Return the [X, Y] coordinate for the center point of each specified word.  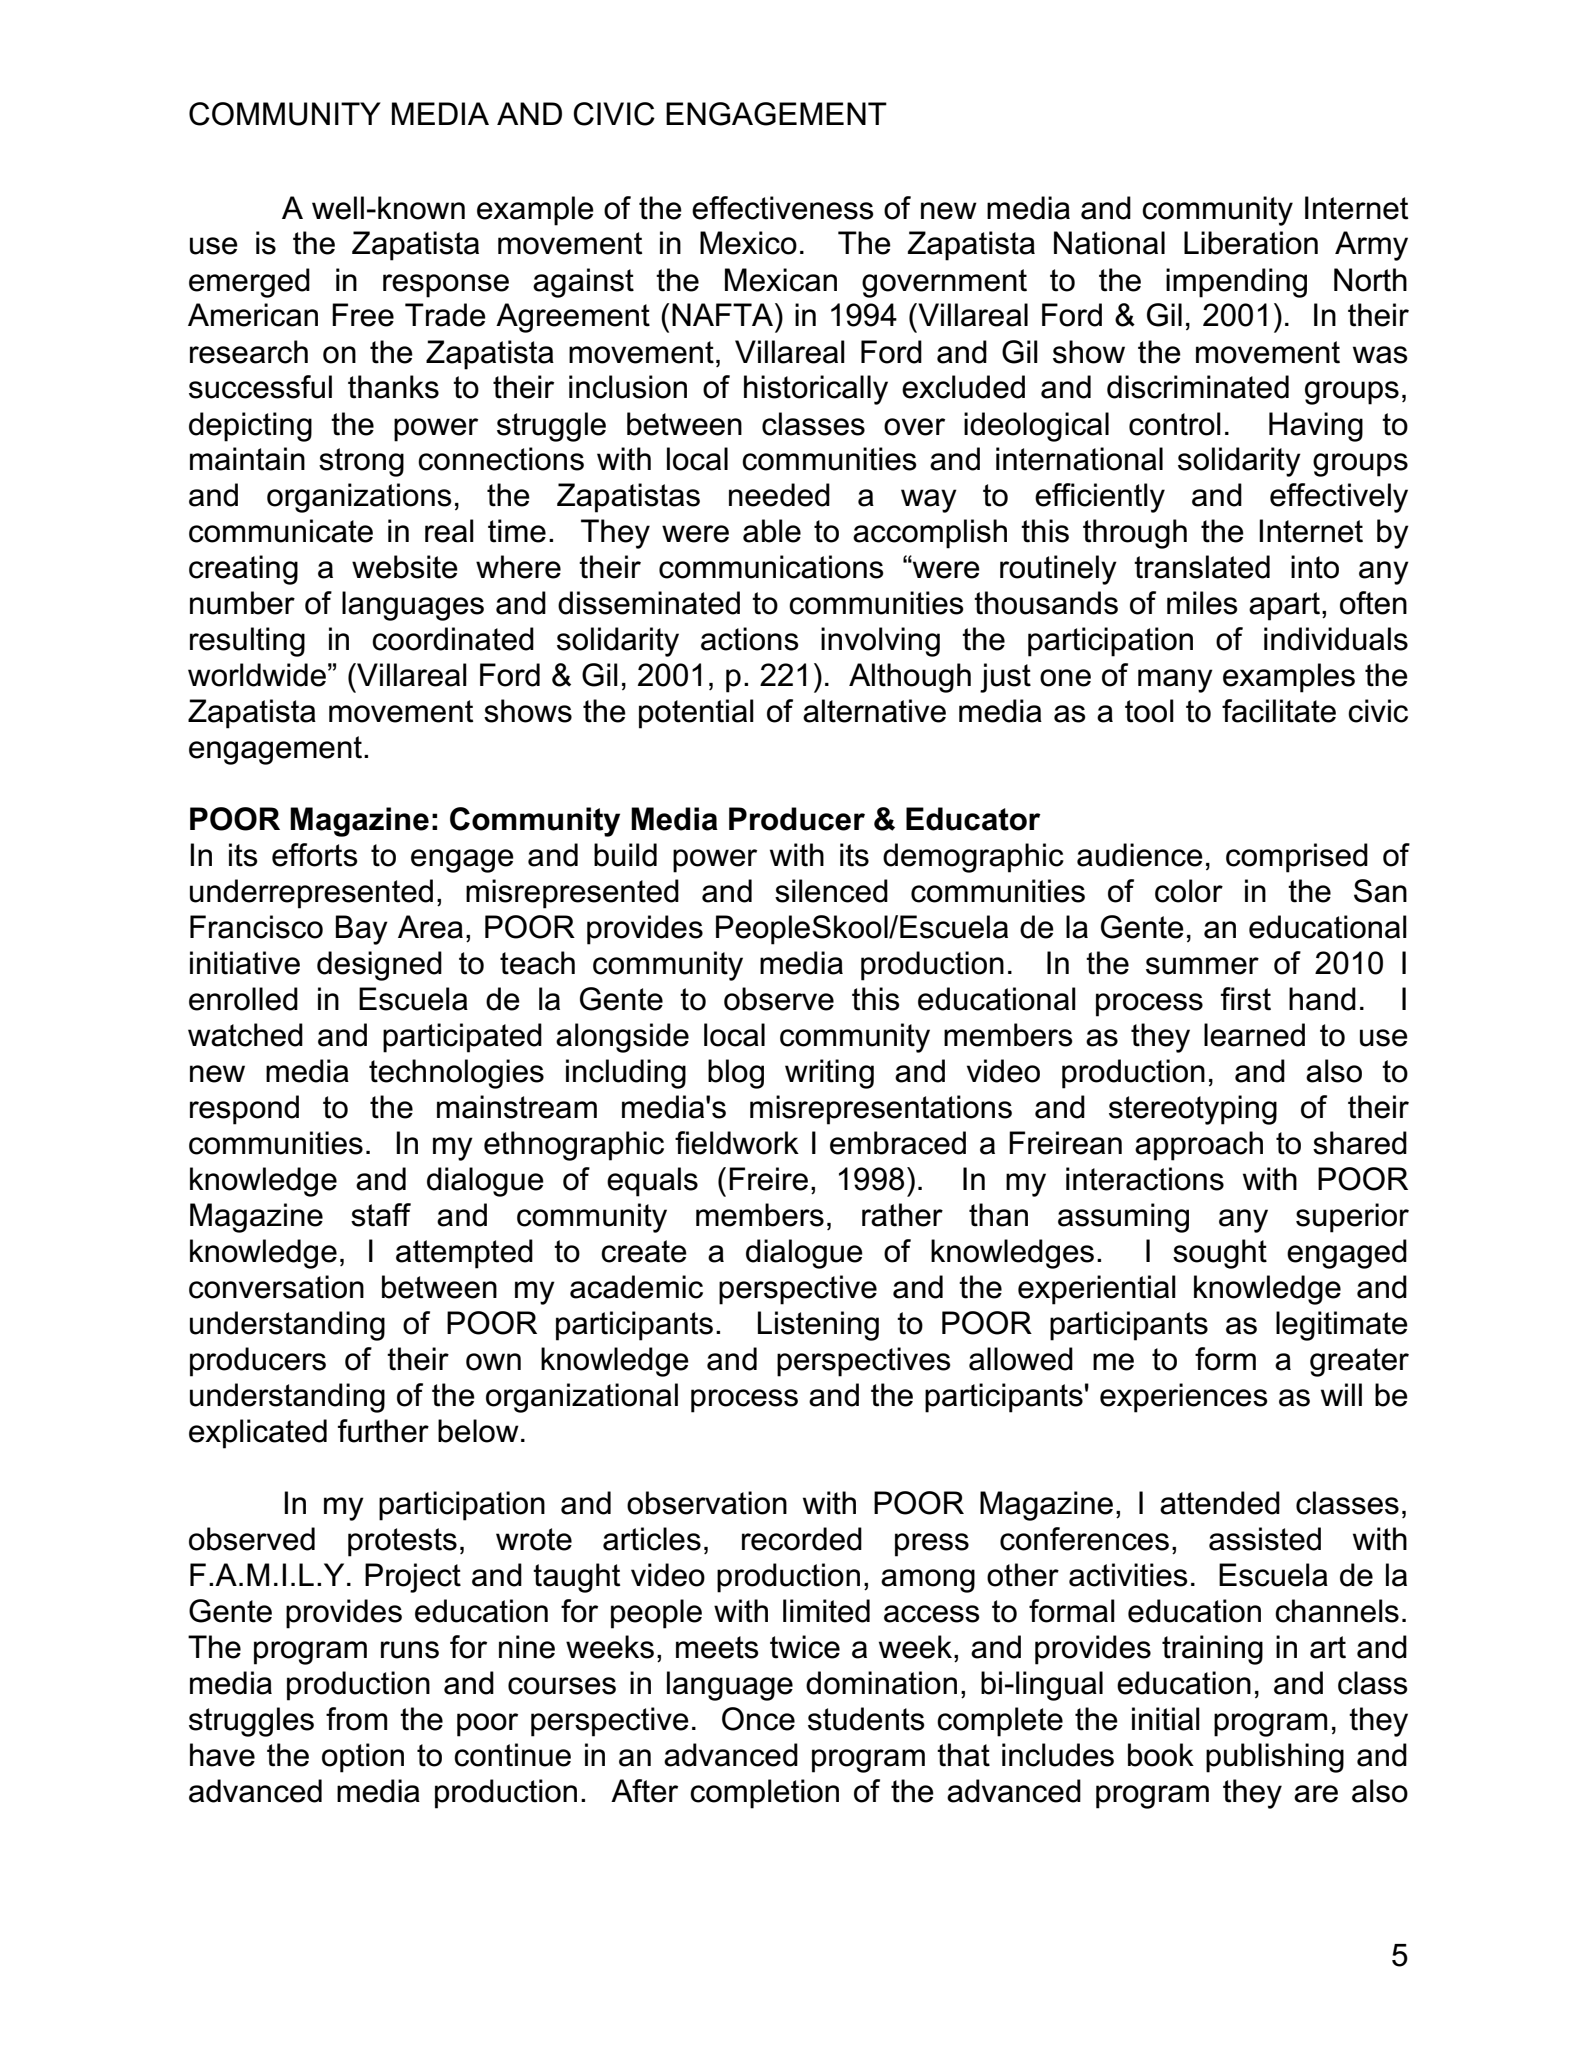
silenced [831, 891]
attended [1220, 1503]
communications [771, 567]
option [363, 1758]
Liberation [1251, 243]
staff [381, 1215]
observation [707, 1503]
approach [1199, 1146]
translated [1202, 567]
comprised [1297, 858]
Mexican [781, 280]
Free [363, 315]
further [383, 1431]
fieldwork [737, 1143]
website [405, 567]
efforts [315, 855]
